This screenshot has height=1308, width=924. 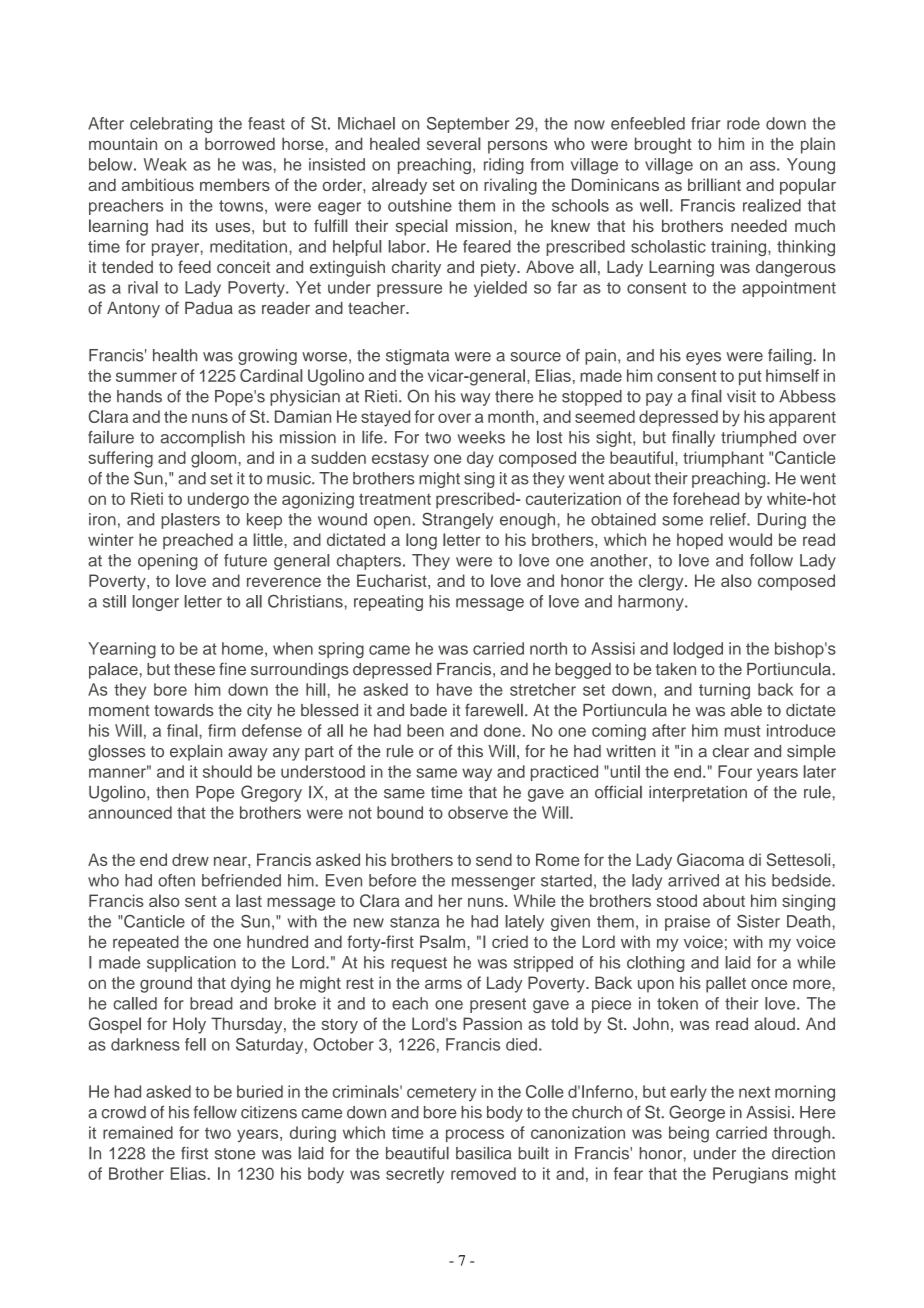 What do you see at coordinates (475, 1135) in the screenshot?
I see `process` at bounding box center [475, 1135].
